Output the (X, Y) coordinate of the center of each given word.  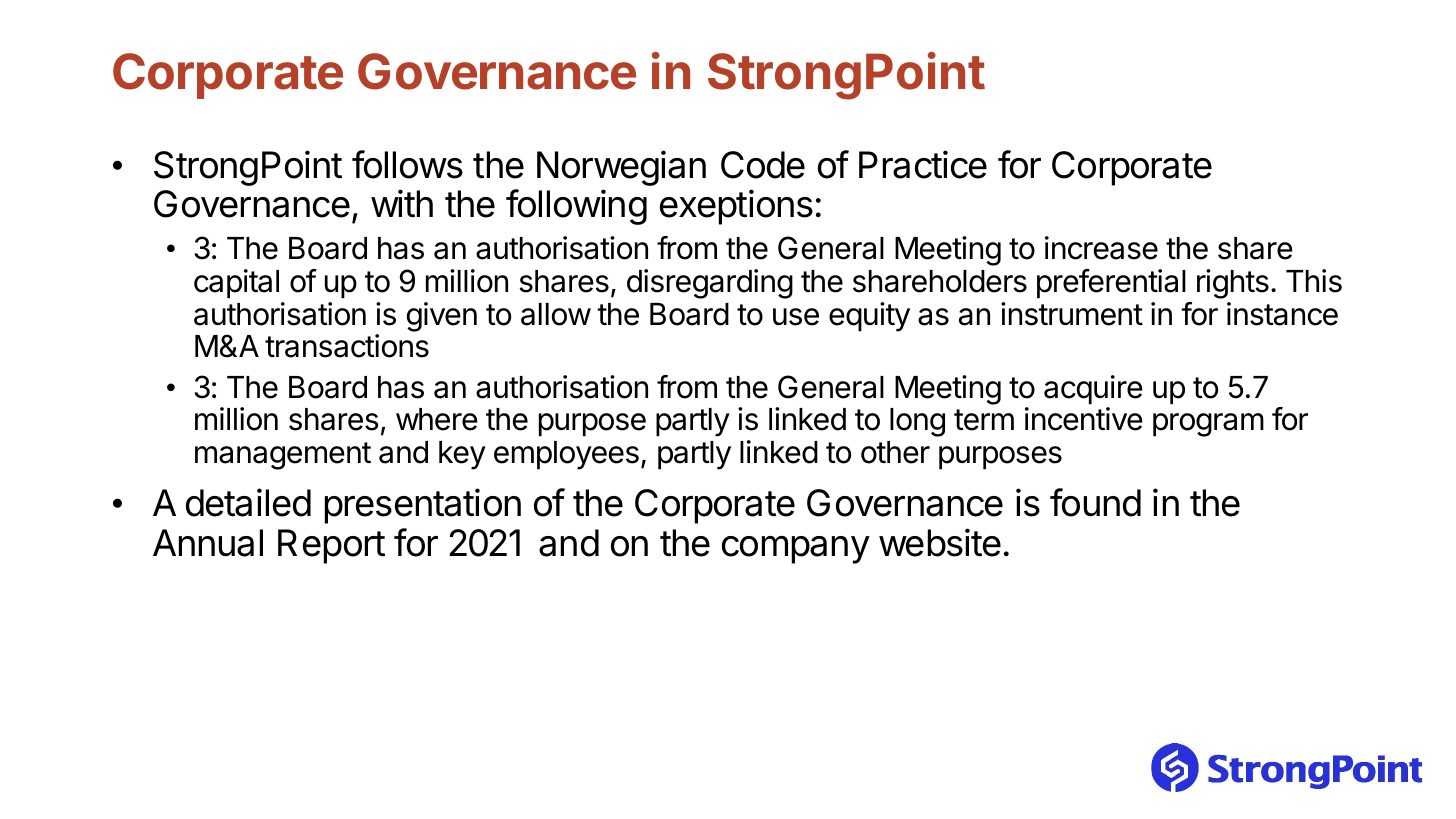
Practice (923, 164)
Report (331, 546)
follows (407, 164)
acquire (1093, 390)
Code (763, 165)
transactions (347, 346)
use (796, 317)
